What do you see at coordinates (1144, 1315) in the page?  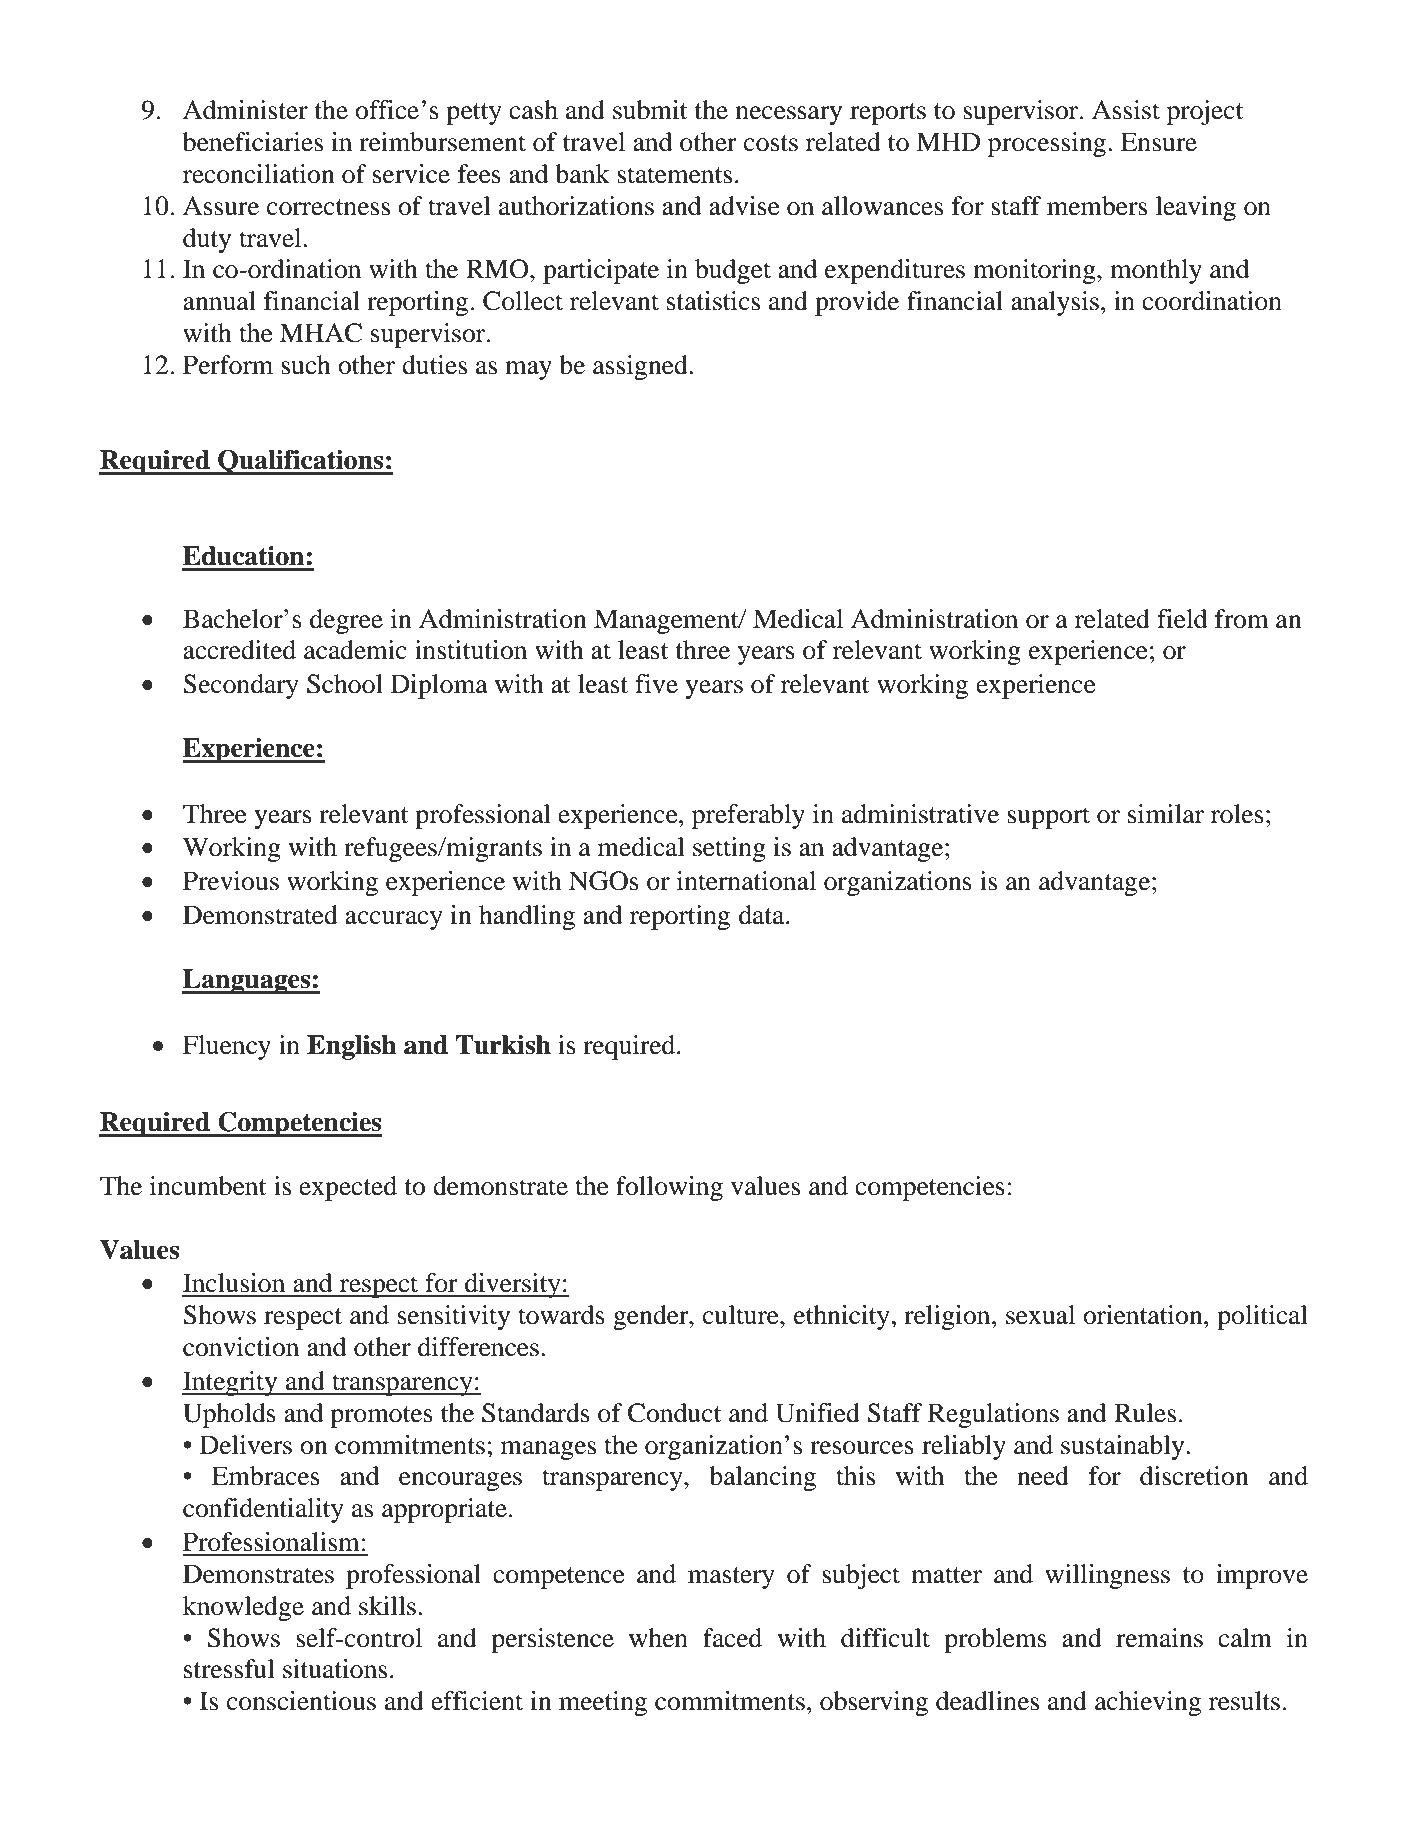 I see `orientation` at bounding box center [1144, 1315].
